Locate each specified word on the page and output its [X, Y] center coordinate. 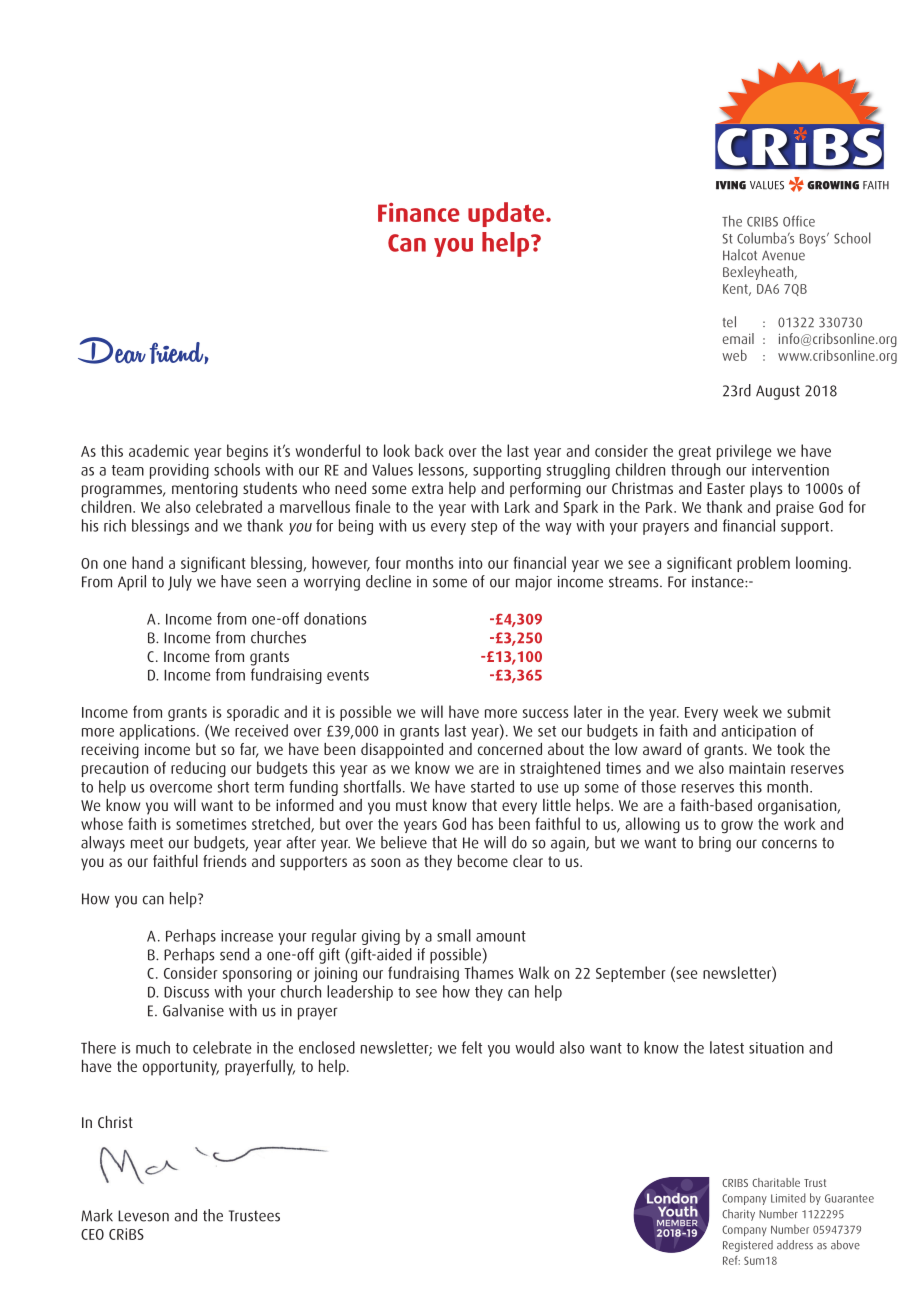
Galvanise [193, 1010]
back [429, 450]
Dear [112, 350]
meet [147, 843]
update [507, 214]
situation [776, 1048]
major [534, 583]
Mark [97, 1215]
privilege [744, 452]
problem [763, 564]
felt [472, 1047]
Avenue [783, 255]
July [180, 583]
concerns [789, 844]
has [482, 823]
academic [159, 450]
